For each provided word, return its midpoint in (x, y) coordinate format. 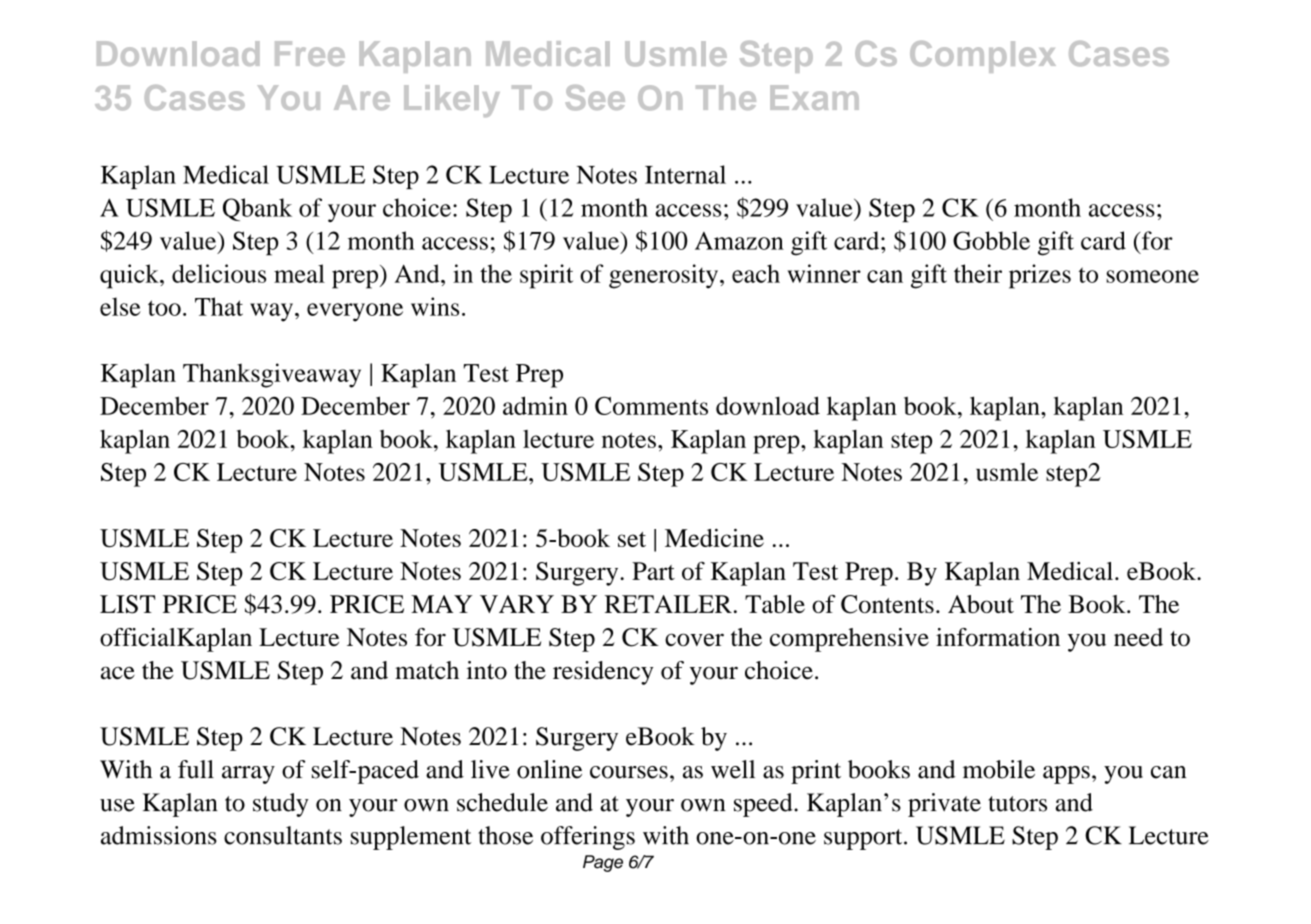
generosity (663, 276)
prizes (1040, 276)
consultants (283, 835)
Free (310, 53)
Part (653, 571)
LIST (127, 604)
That (219, 306)
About (981, 604)
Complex (983, 57)
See (595, 98)
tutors (1017, 804)
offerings (588, 838)
